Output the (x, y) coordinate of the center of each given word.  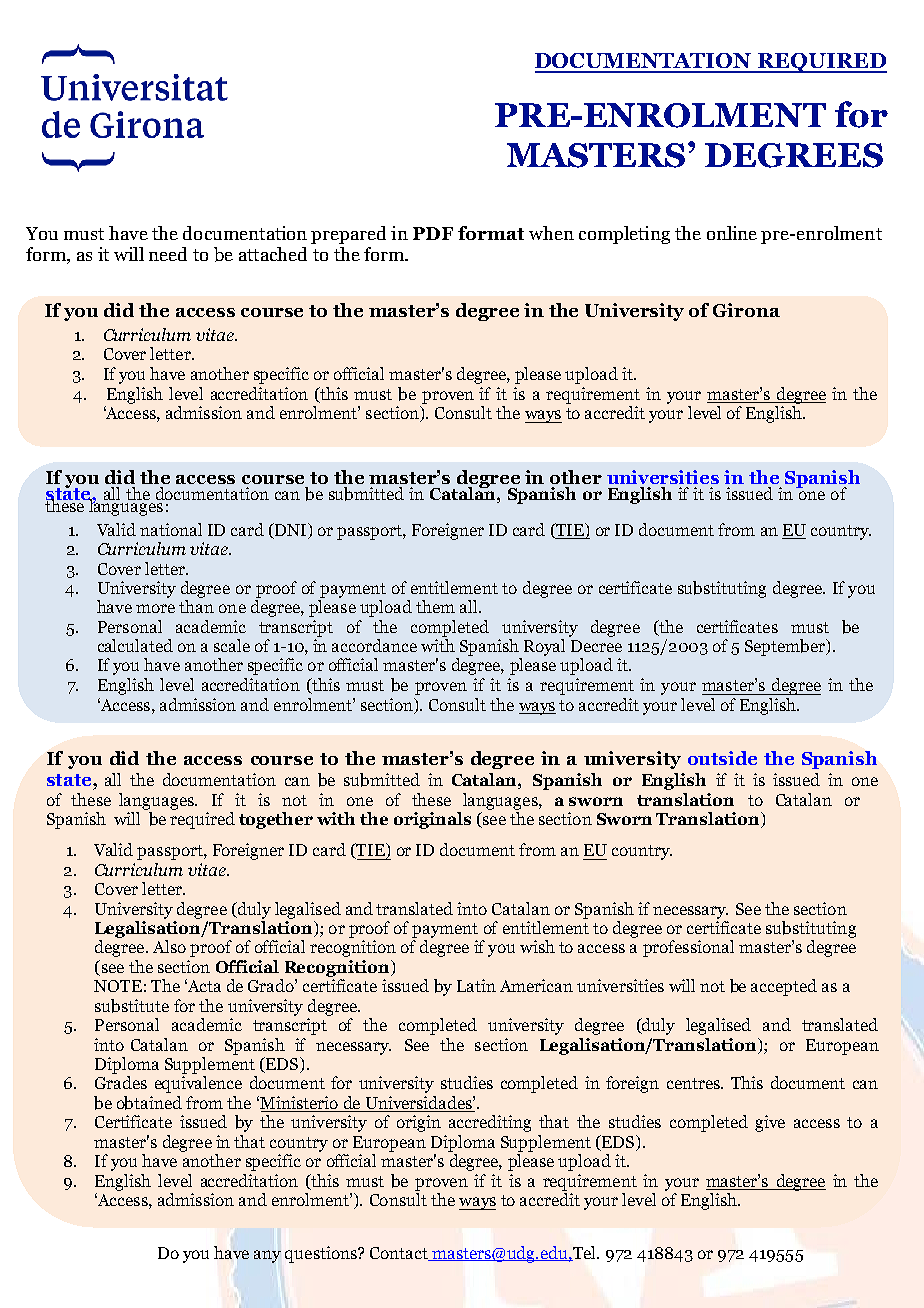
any (267, 1256)
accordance (374, 645)
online (732, 233)
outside (722, 758)
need (168, 254)
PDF (433, 233)
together (276, 820)
